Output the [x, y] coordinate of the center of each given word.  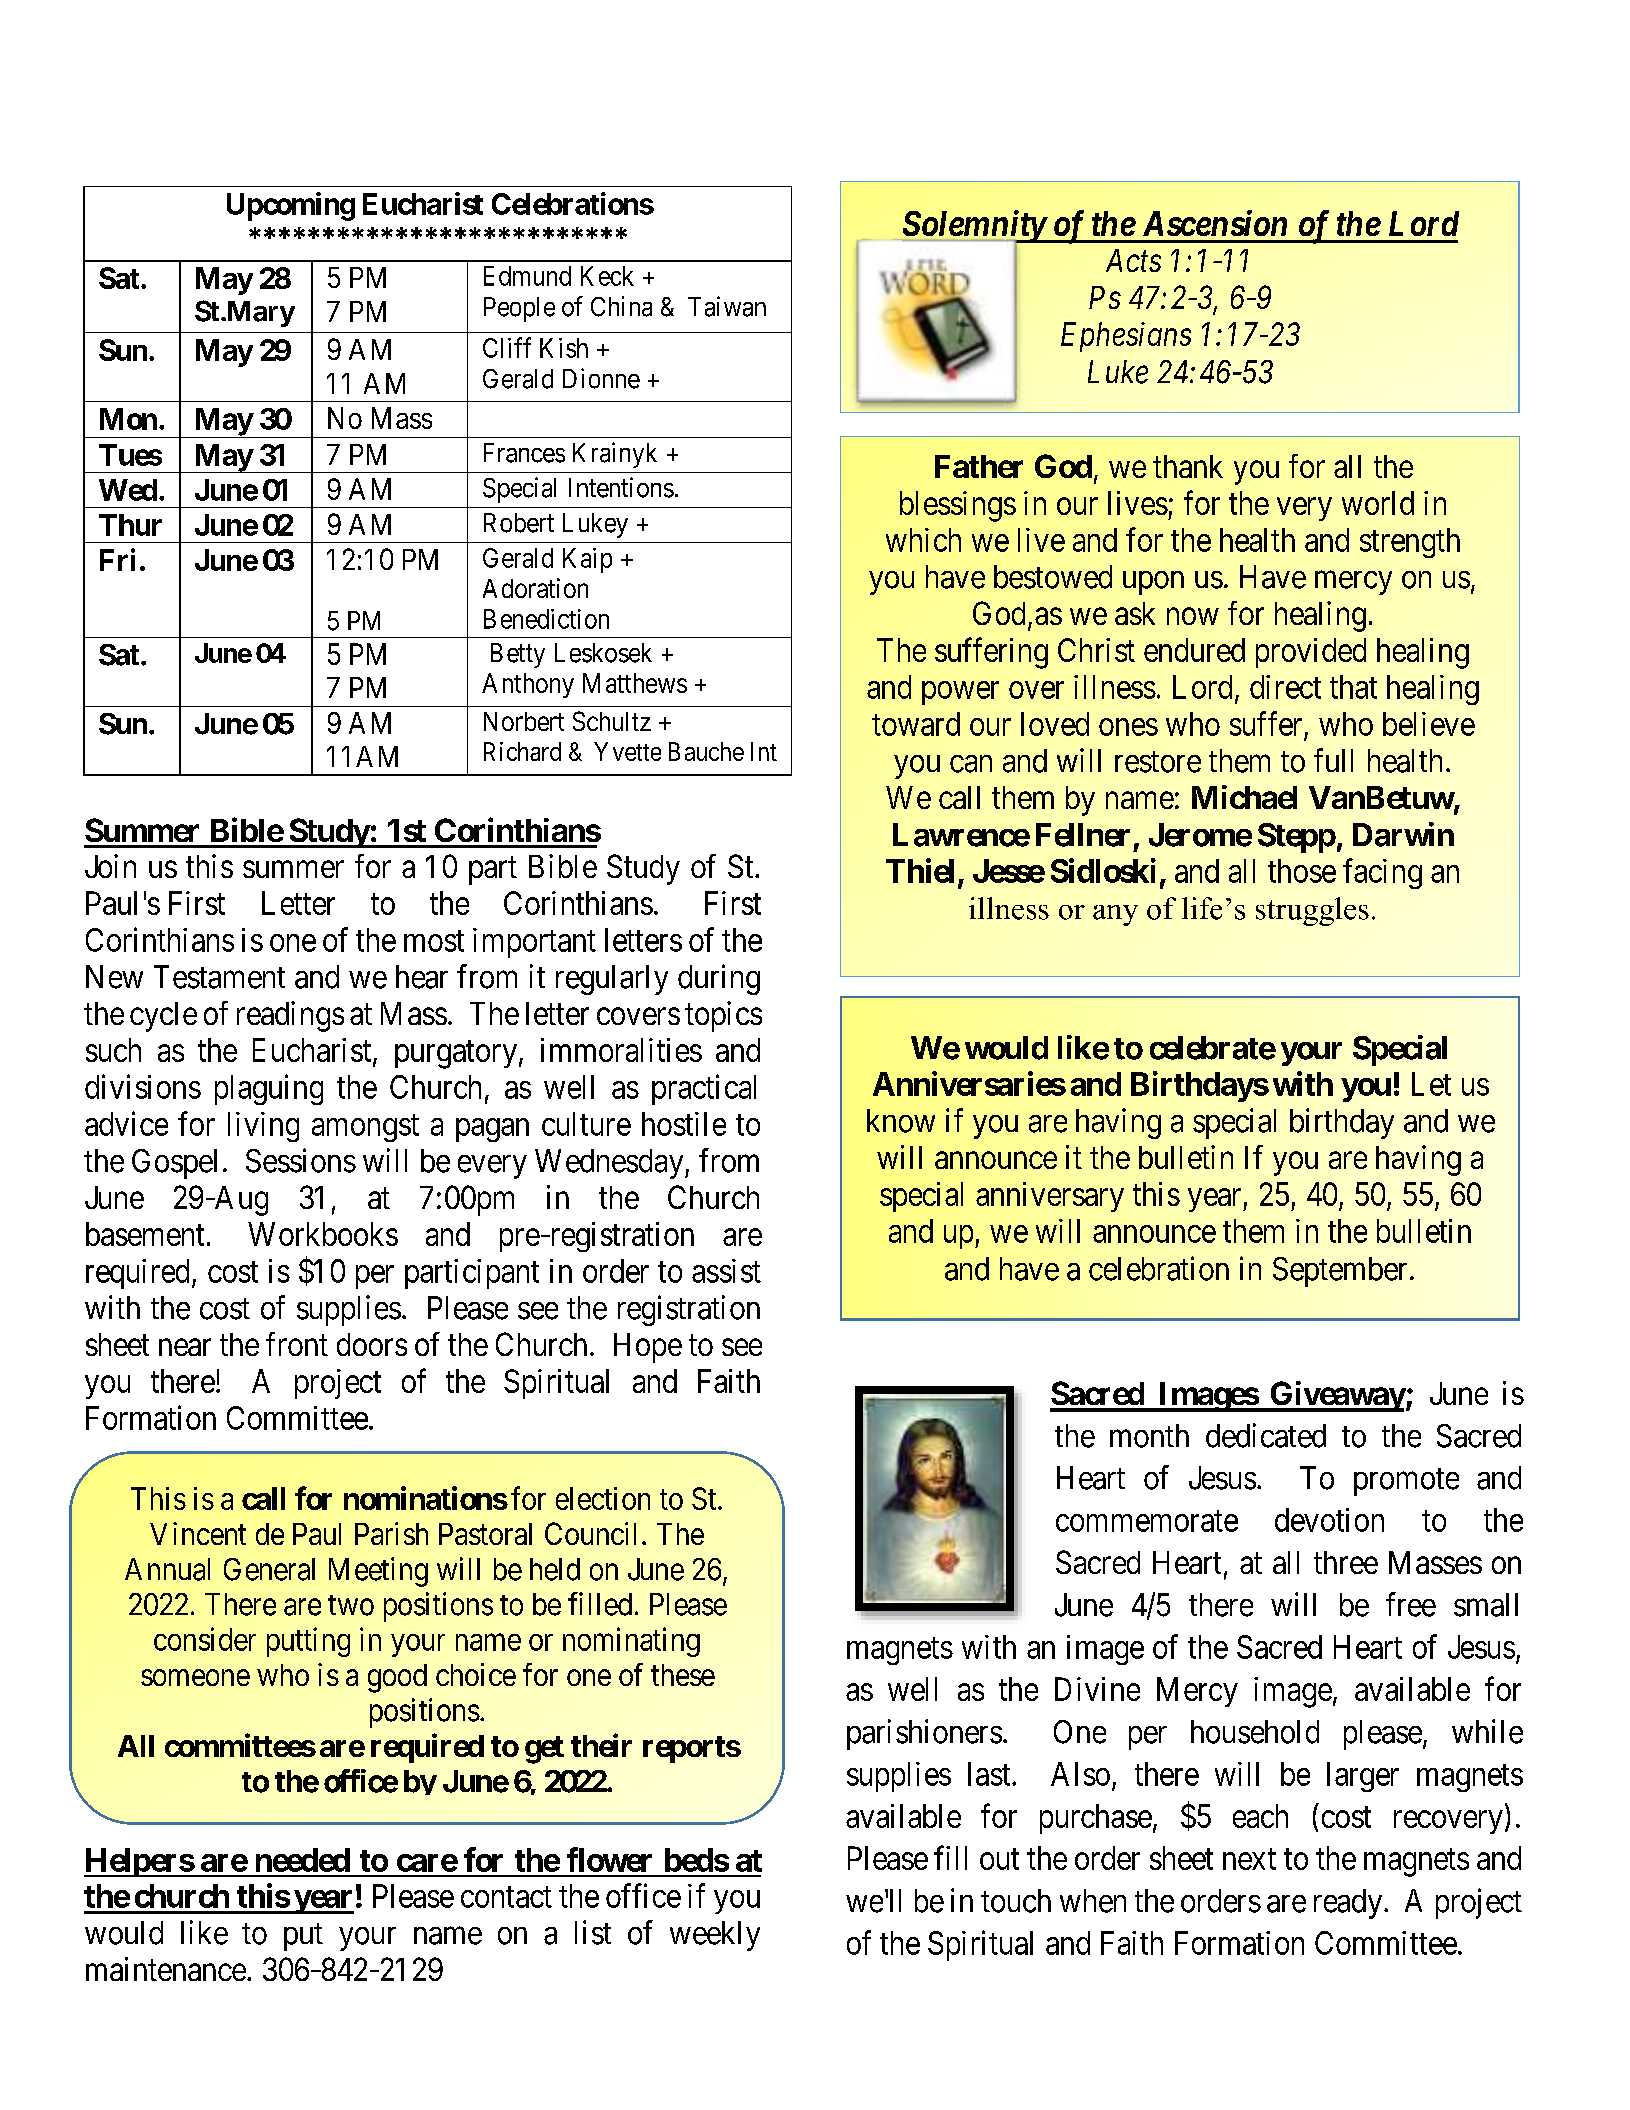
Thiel [920, 870]
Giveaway [1337, 1396]
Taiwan [727, 306]
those [1302, 871]
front [297, 1344]
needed [303, 1860]
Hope [648, 1348]
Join [110, 866]
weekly [715, 1936]
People [519, 309]
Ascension [1215, 223]
